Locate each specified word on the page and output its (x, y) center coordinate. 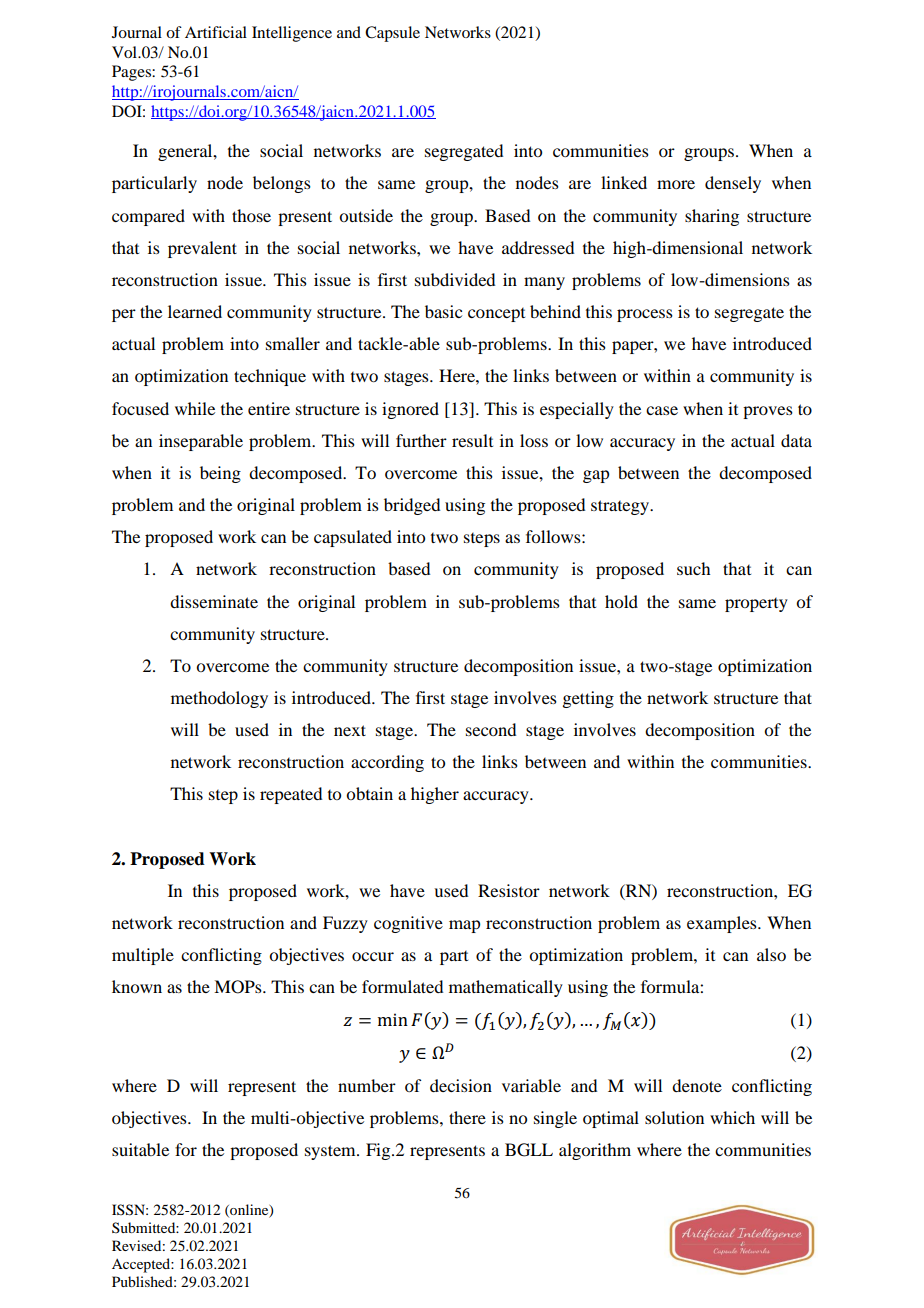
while (195, 408)
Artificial (216, 32)
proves (768, 412)
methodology (219, 699)
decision (461, 1085)
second (491, 729)
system (331, 1152)
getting (588, 699)
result (472, 440)
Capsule (392, 34)
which (732, 1117)
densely (733, 184)
